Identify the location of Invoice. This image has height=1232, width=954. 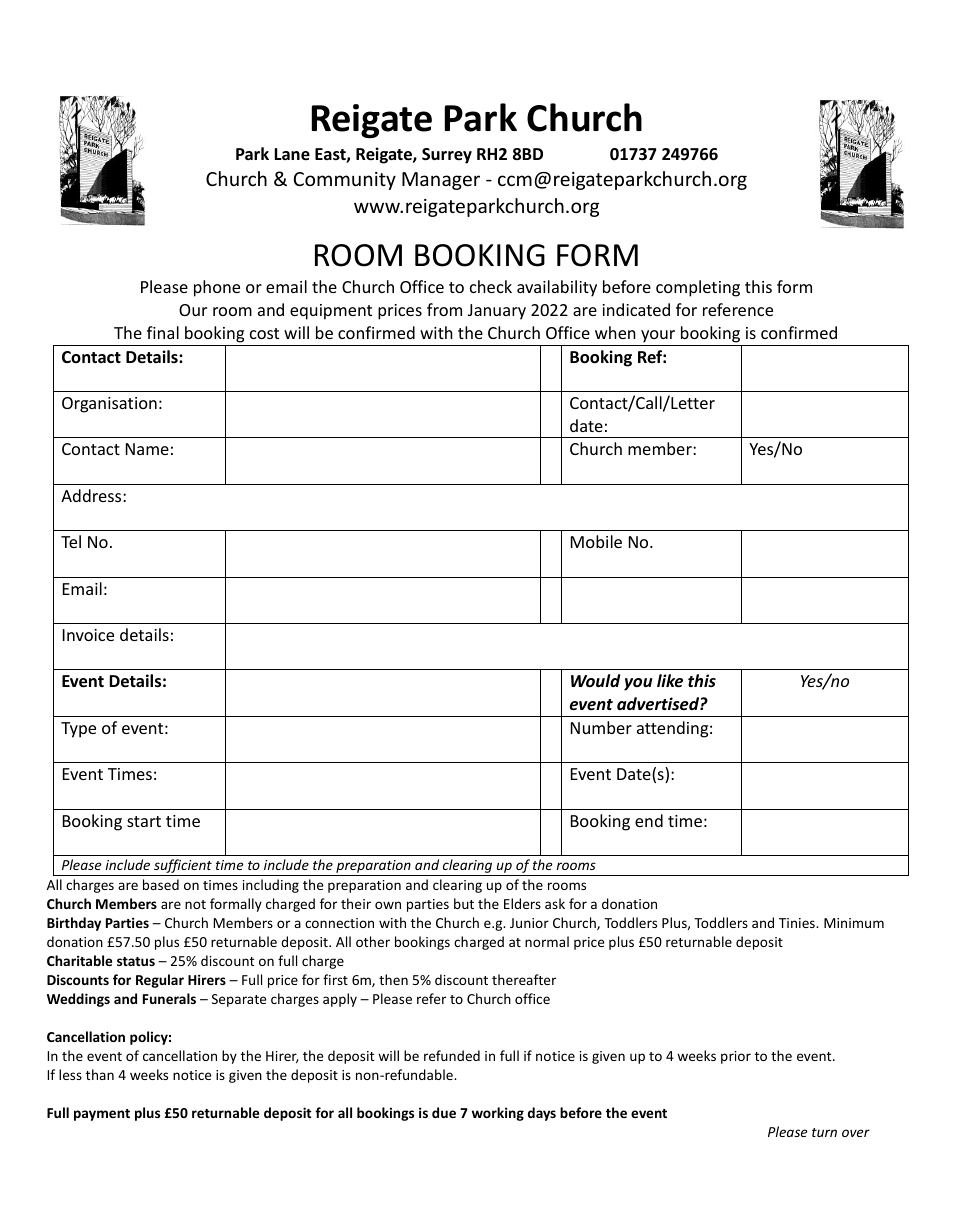
(88, 635).
